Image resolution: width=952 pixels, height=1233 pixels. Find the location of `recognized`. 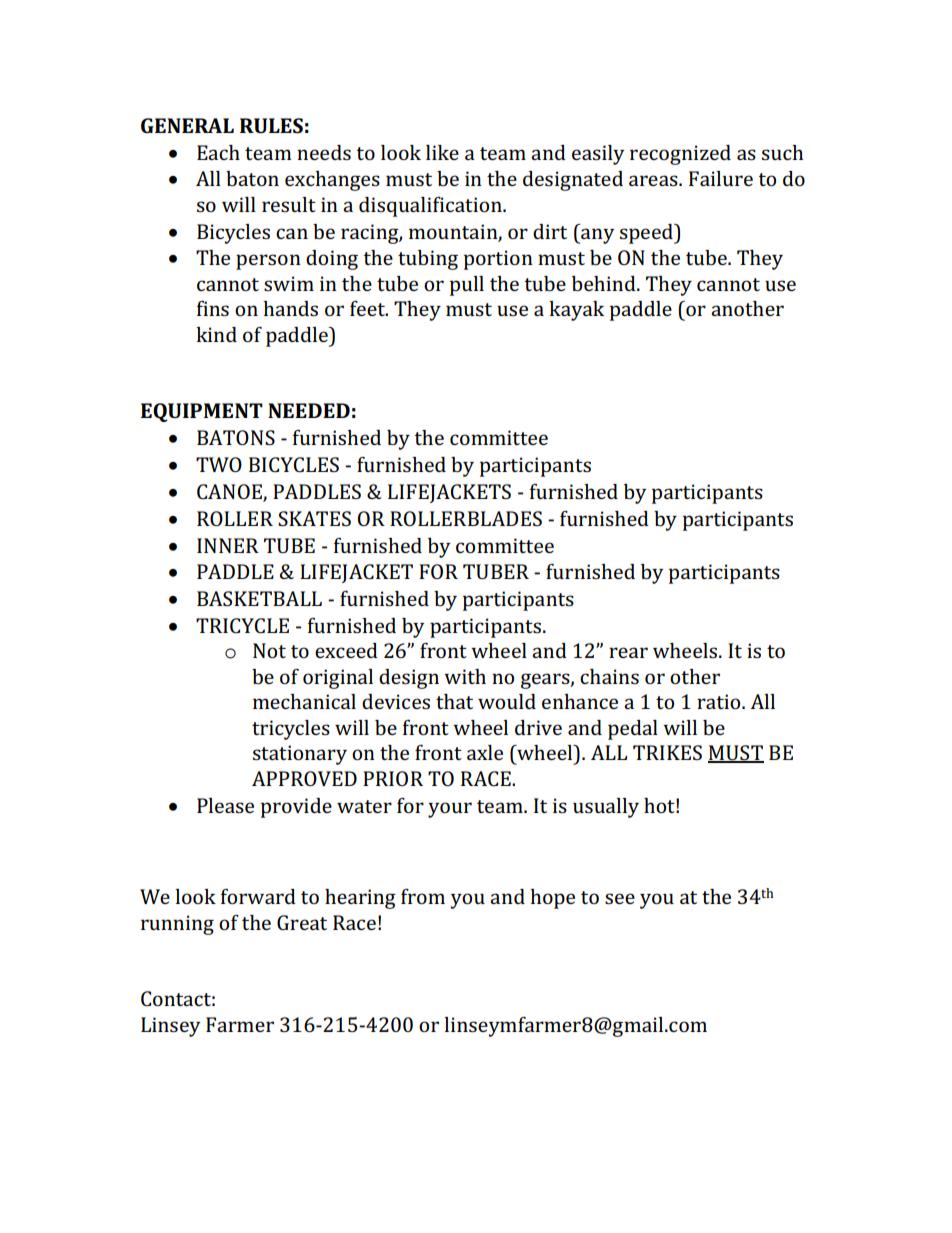

recognized is located at coordinates (680, 155).
